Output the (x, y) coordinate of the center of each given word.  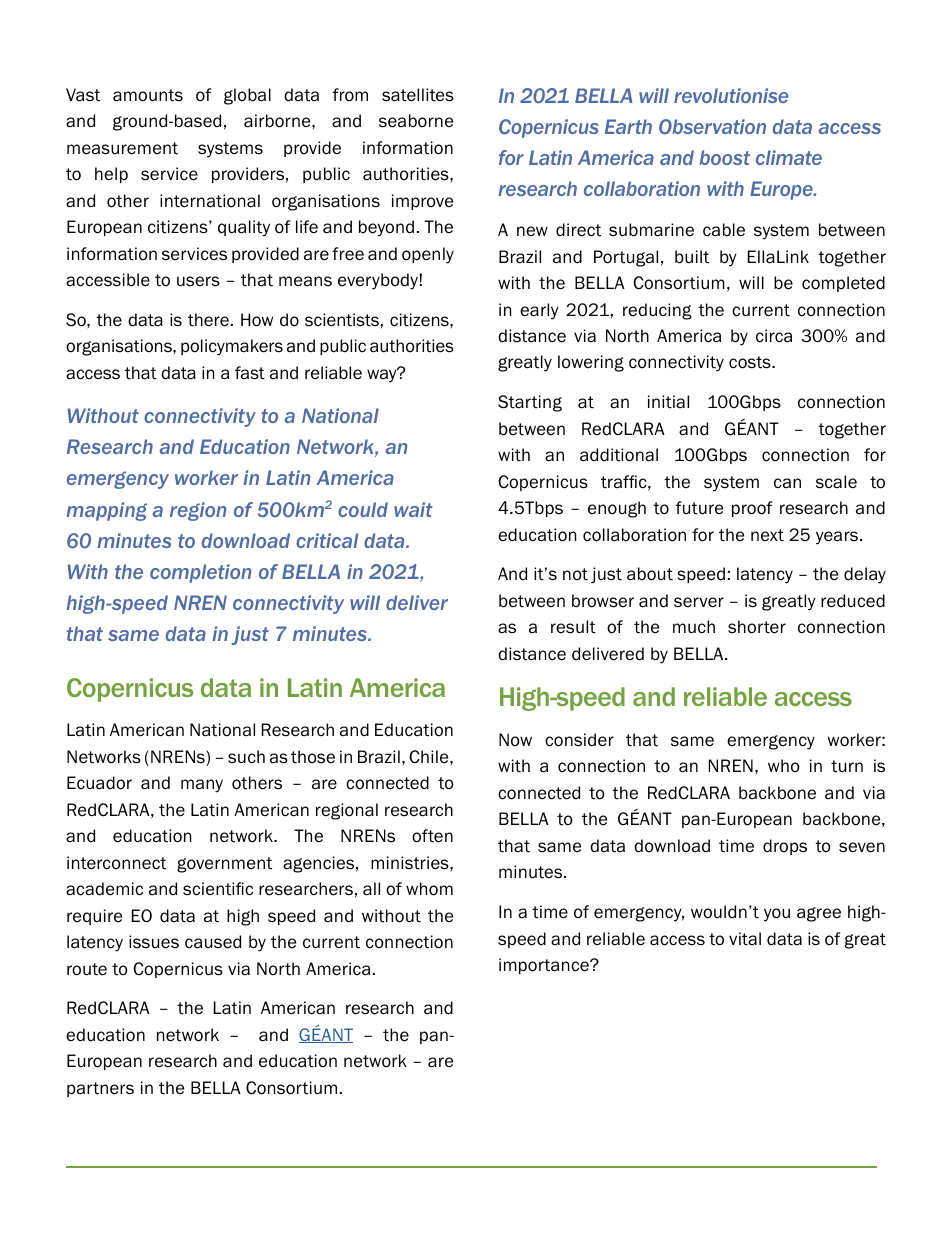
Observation (712, 127)
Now (515, 740)
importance (545, 966)
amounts (148, 95)
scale (836, 482)
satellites (418, 95)
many (202, 786)
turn (847, 766)
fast (250, 373)
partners (100, 1089)
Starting (530, 403)
